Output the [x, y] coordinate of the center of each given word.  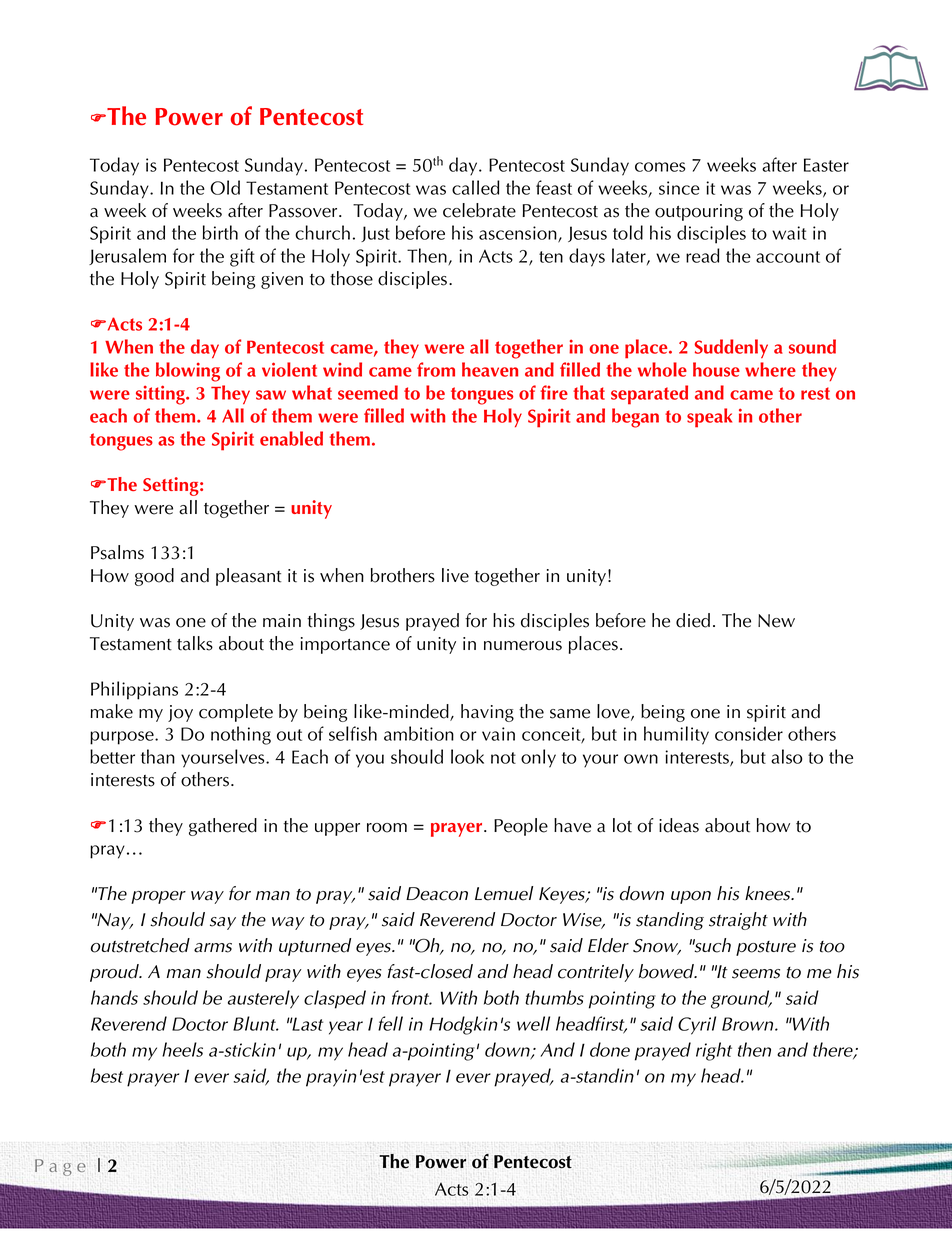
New [776, 621]
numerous [523, 646]
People [521, 827]
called [476, 187]
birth [220, 232]
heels [182, 1049]
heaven [490, 369]
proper [158, 897]
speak [709, 418]
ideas [679, 825]
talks [195, 643]
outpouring [699, 212]
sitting [161, 395]
